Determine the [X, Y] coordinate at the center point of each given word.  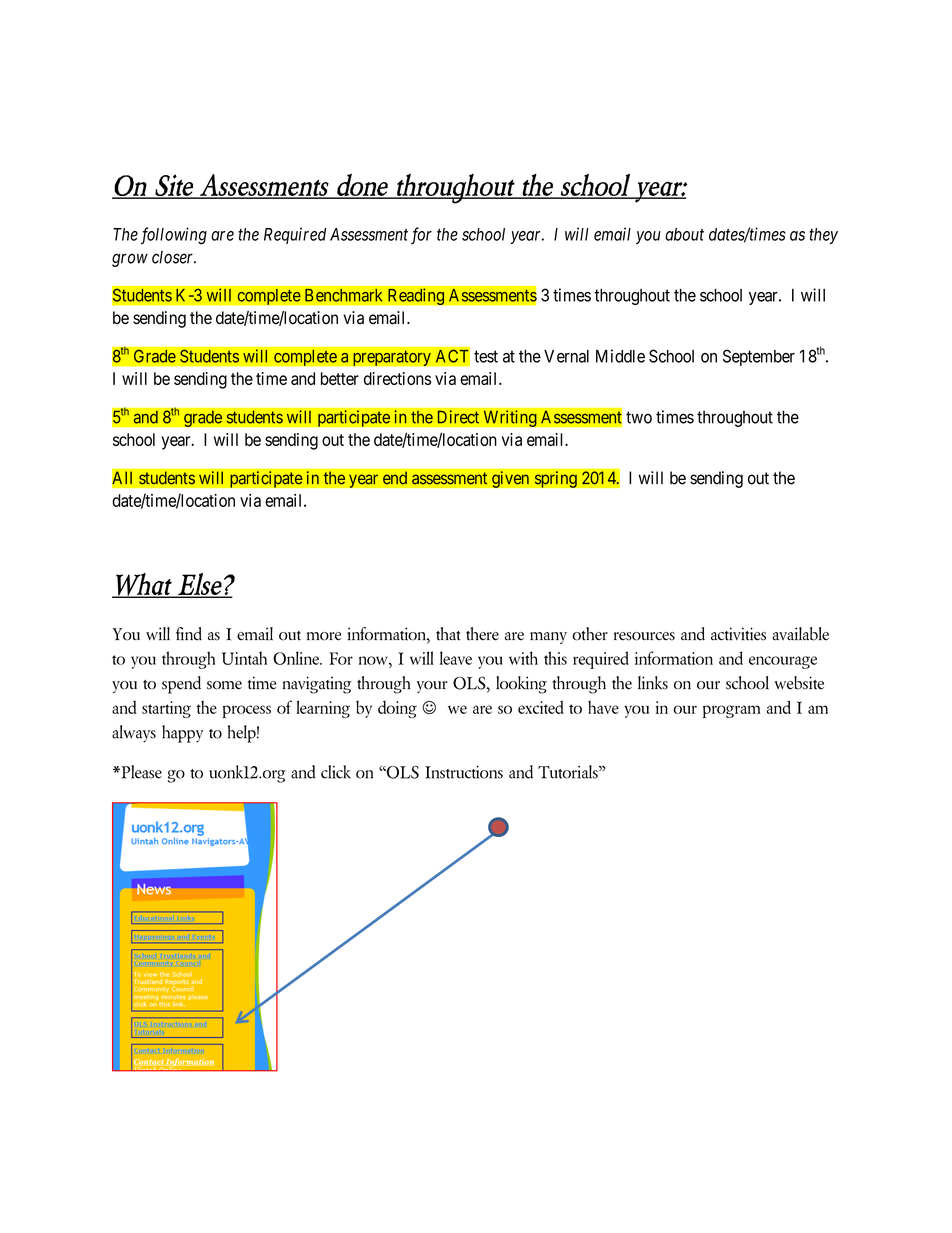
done [362, 186]
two [639, 417]
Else [200, 585]
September [759, 357]
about [684, 234]
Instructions [464, 772]
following [174, 236]
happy [183, 734]
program [731, 711]
